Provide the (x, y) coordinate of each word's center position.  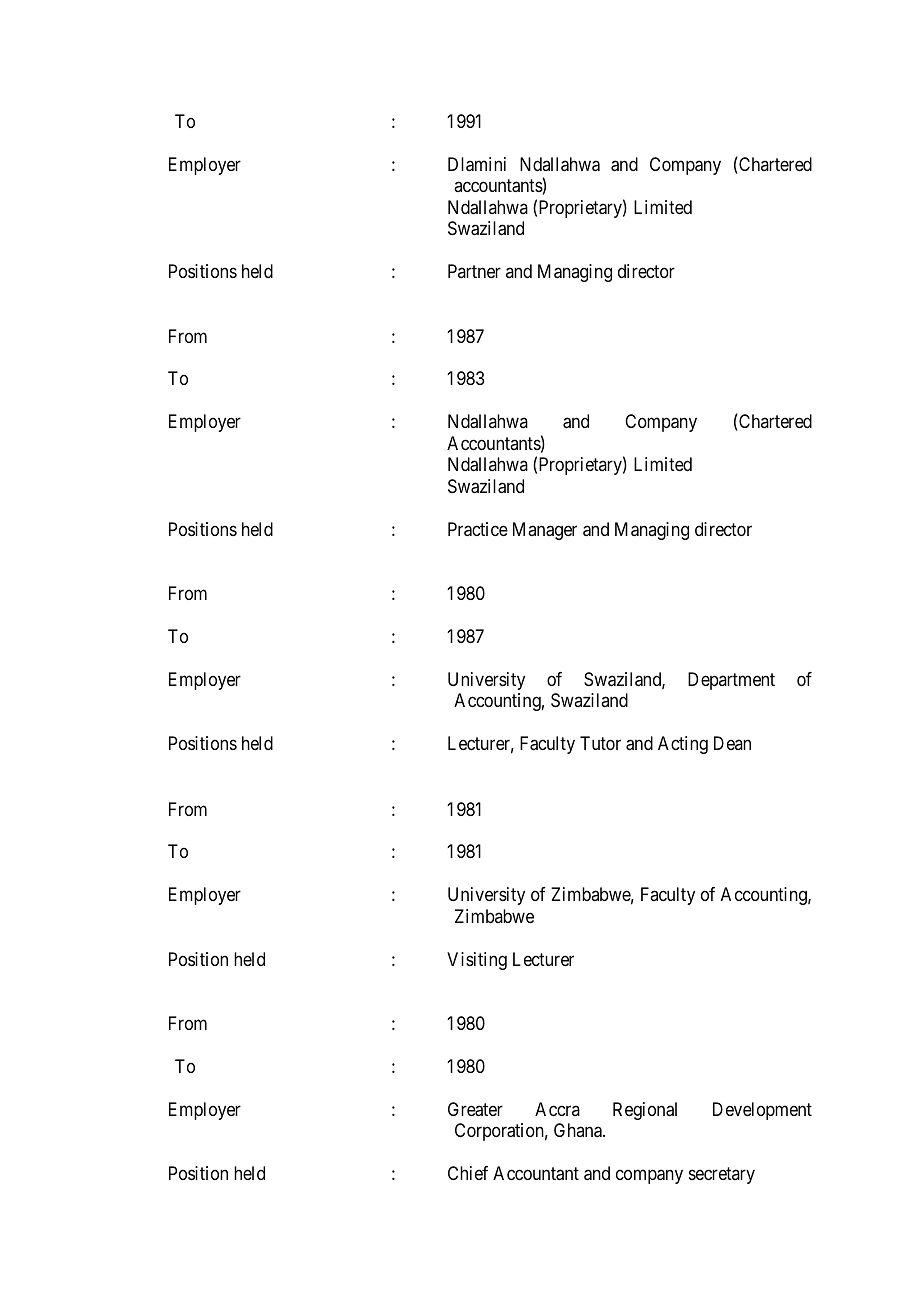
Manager (545, 531)
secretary (722, 1175)
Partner (474, 271)
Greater (475, 1109)
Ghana (579, 1130)
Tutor (600, 743)
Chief (468, 1173)
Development (762, 1111)
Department (731, 681)
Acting (683, 745)
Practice (478, 529)
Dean (732, 743)
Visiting (477, 961)
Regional (645, 1111)
